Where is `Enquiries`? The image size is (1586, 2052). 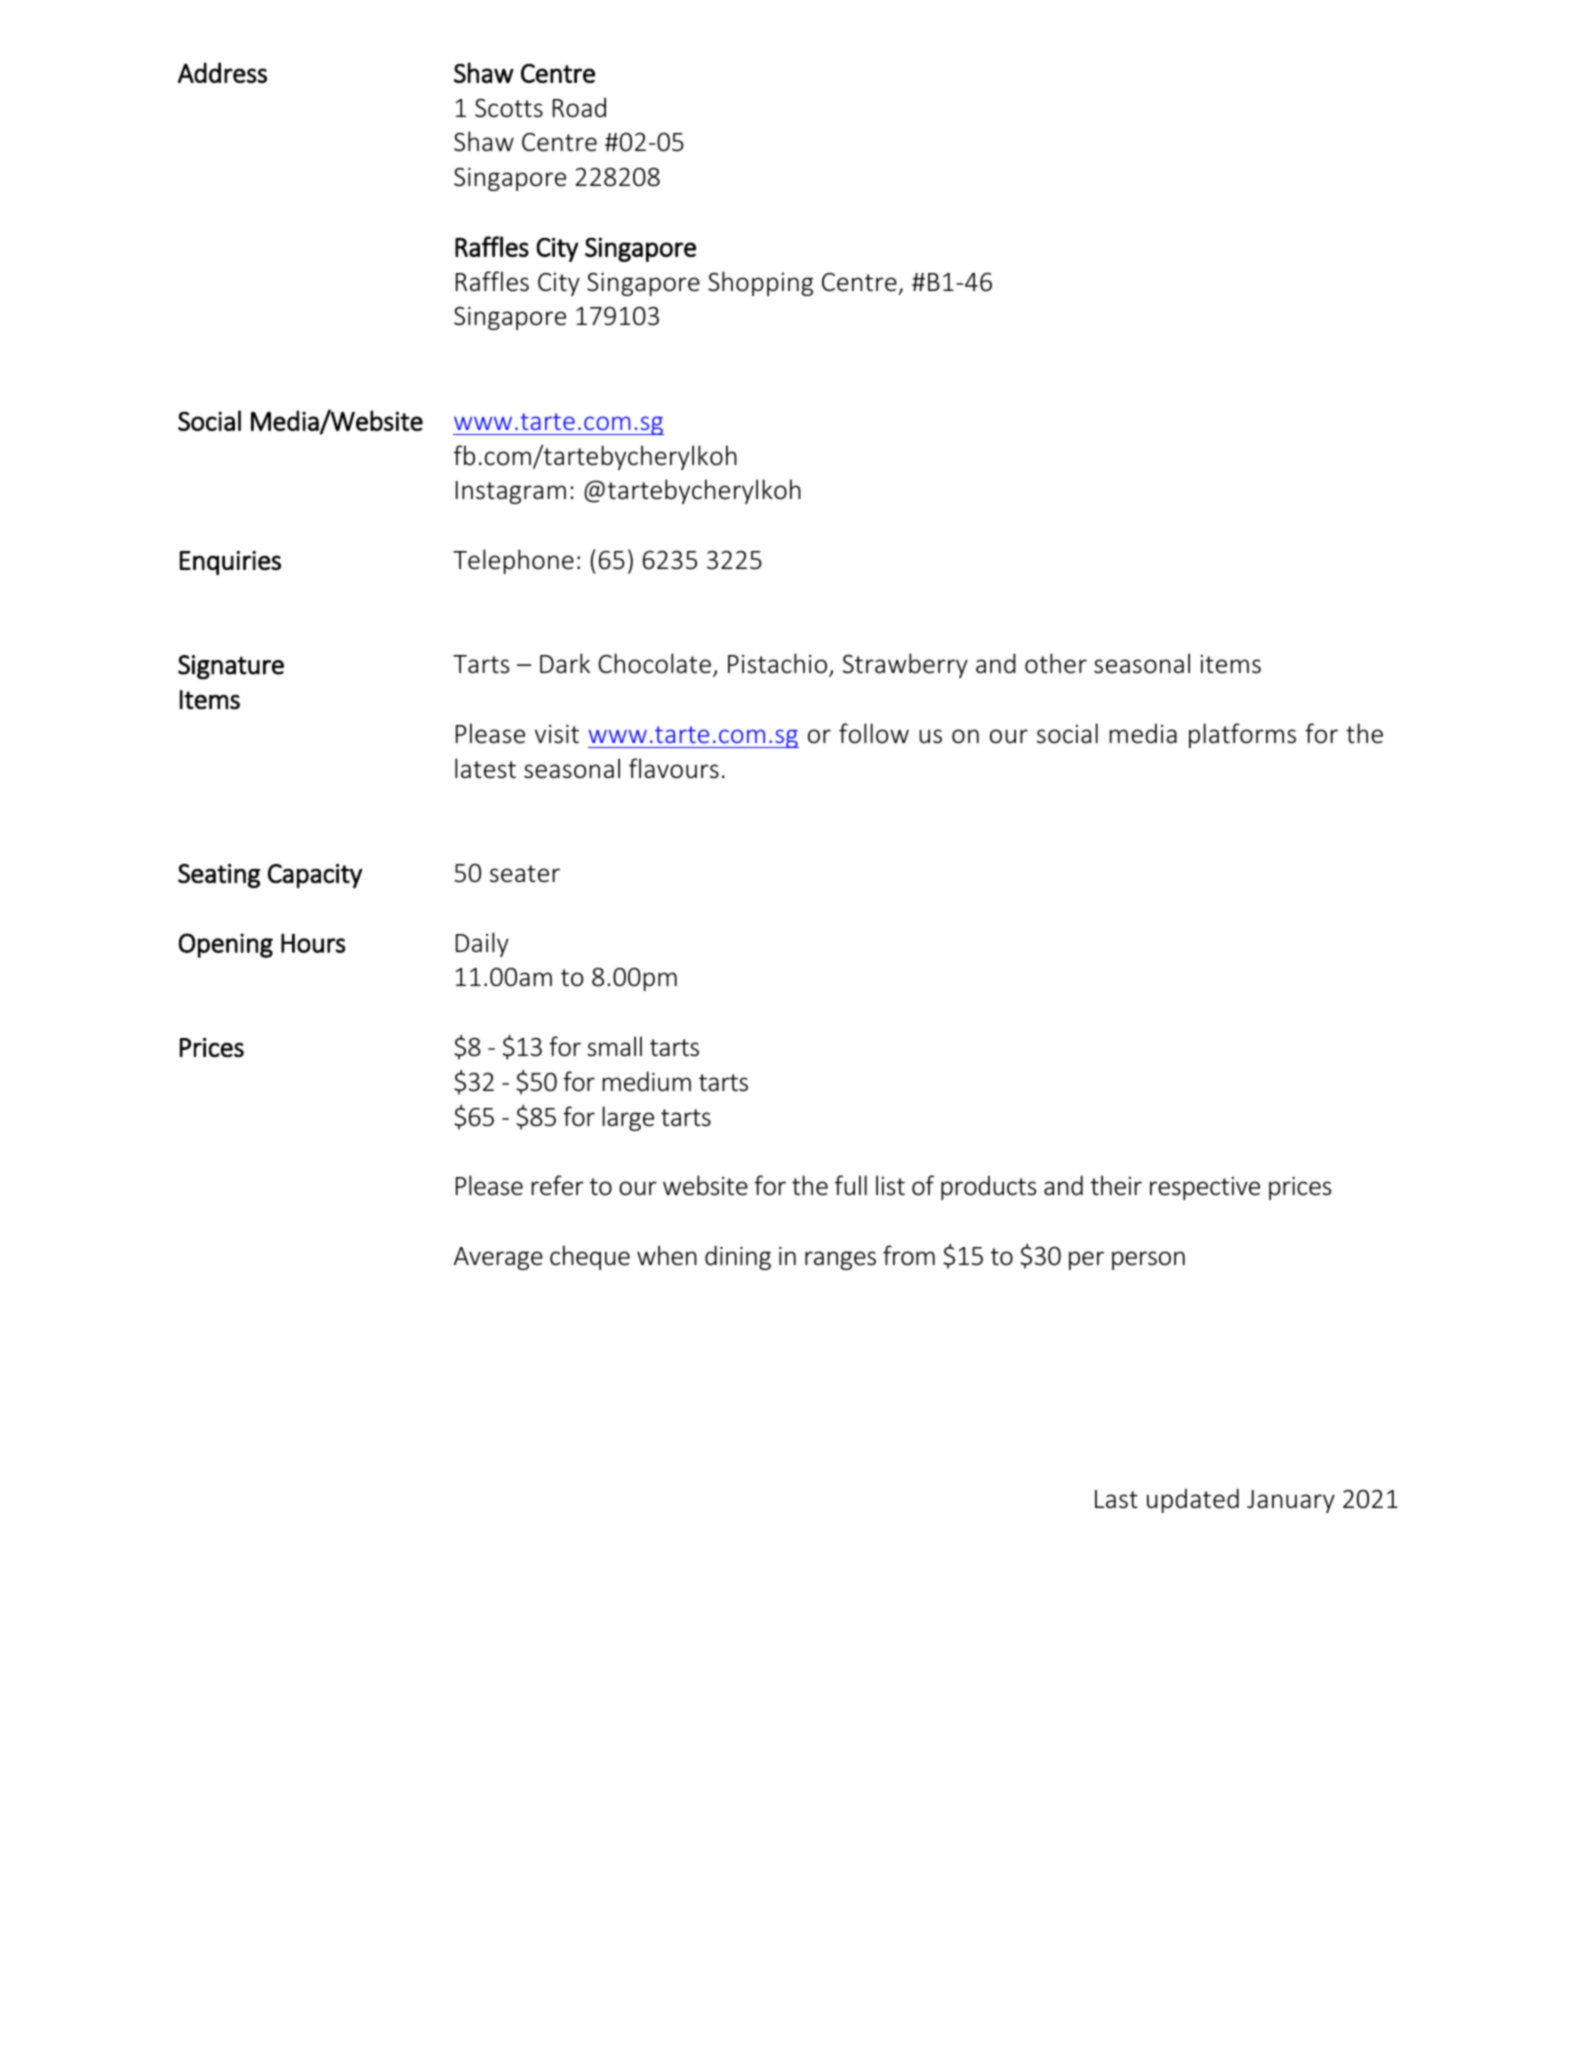
Enquiries is located at coordinates (230, 563).
